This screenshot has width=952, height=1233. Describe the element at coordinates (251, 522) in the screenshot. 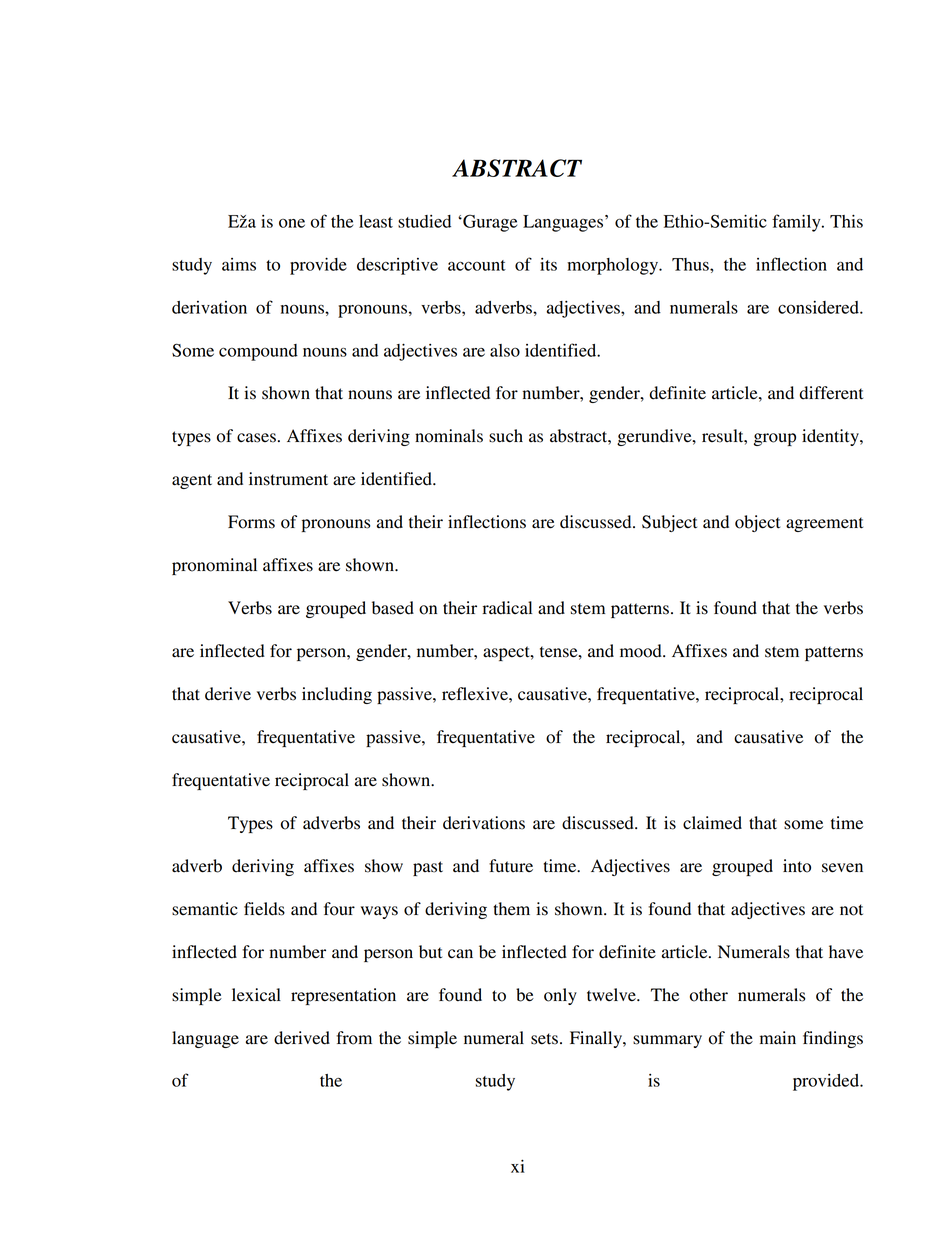

I see `Forms` at that location.
